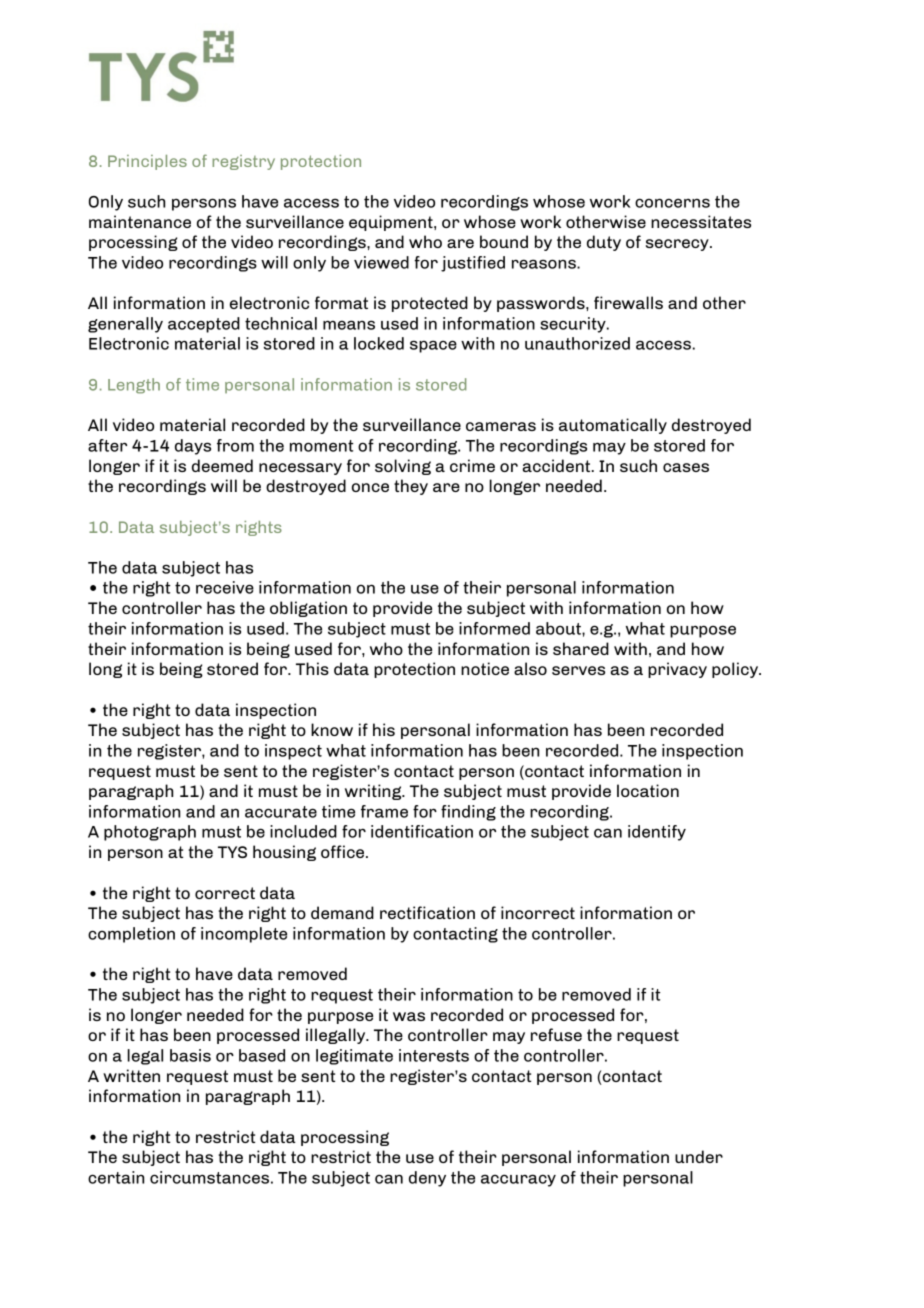 Image resolution: width=924 pixels, height=1308 pixels. I want to click on privacy, so click(677, 670).
